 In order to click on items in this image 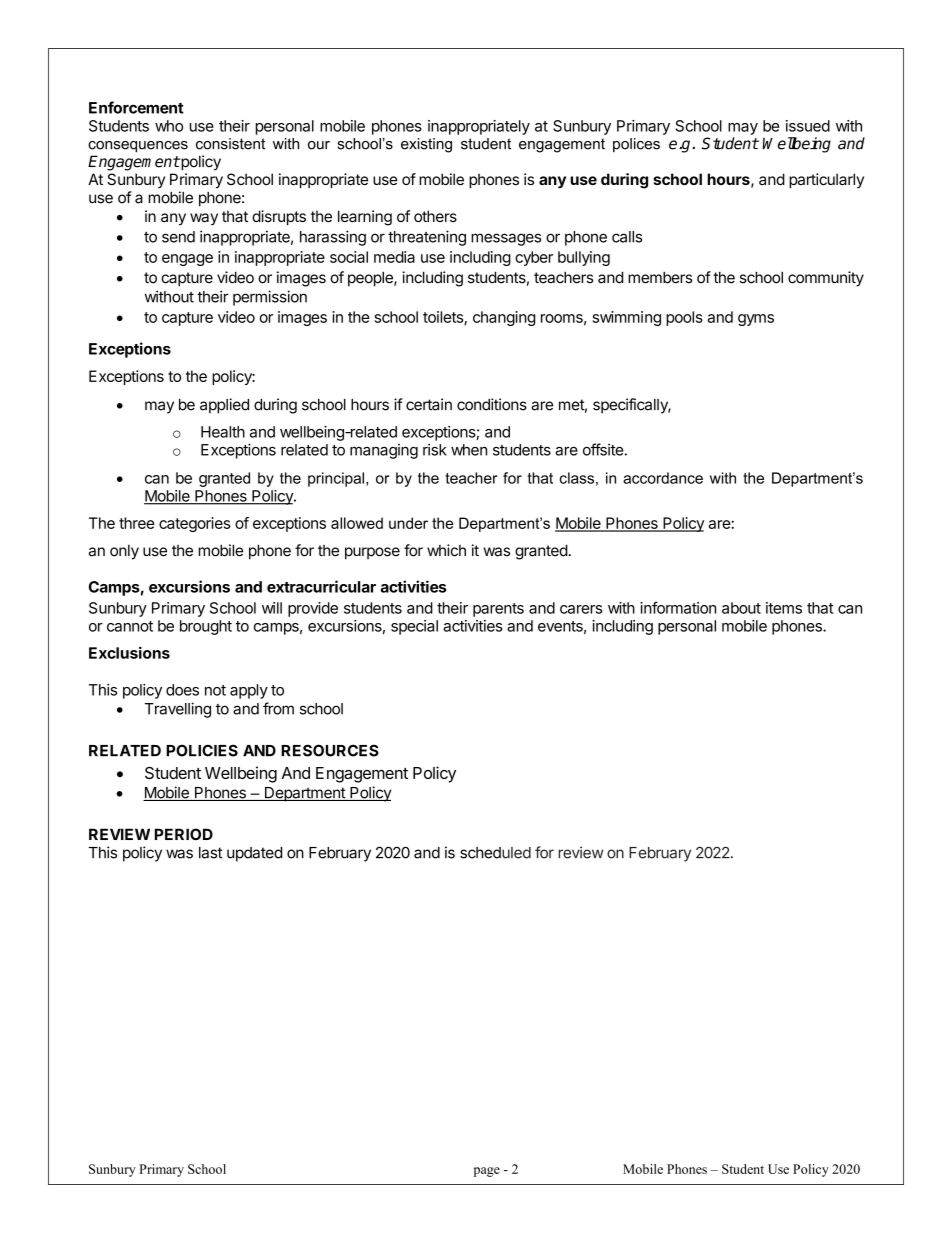, I will do `click(784, 608)`.
